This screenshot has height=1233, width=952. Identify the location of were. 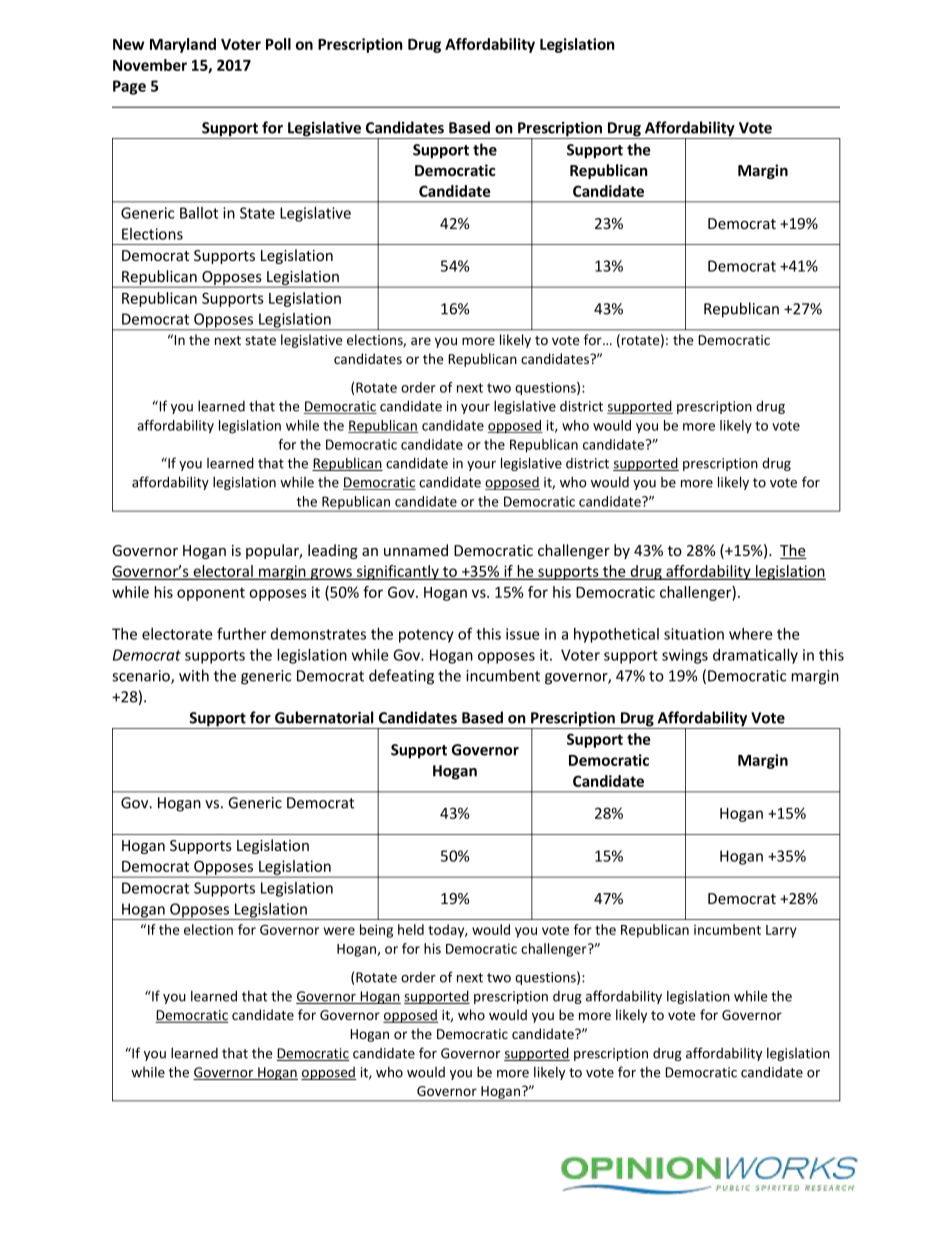
(339, 931).
